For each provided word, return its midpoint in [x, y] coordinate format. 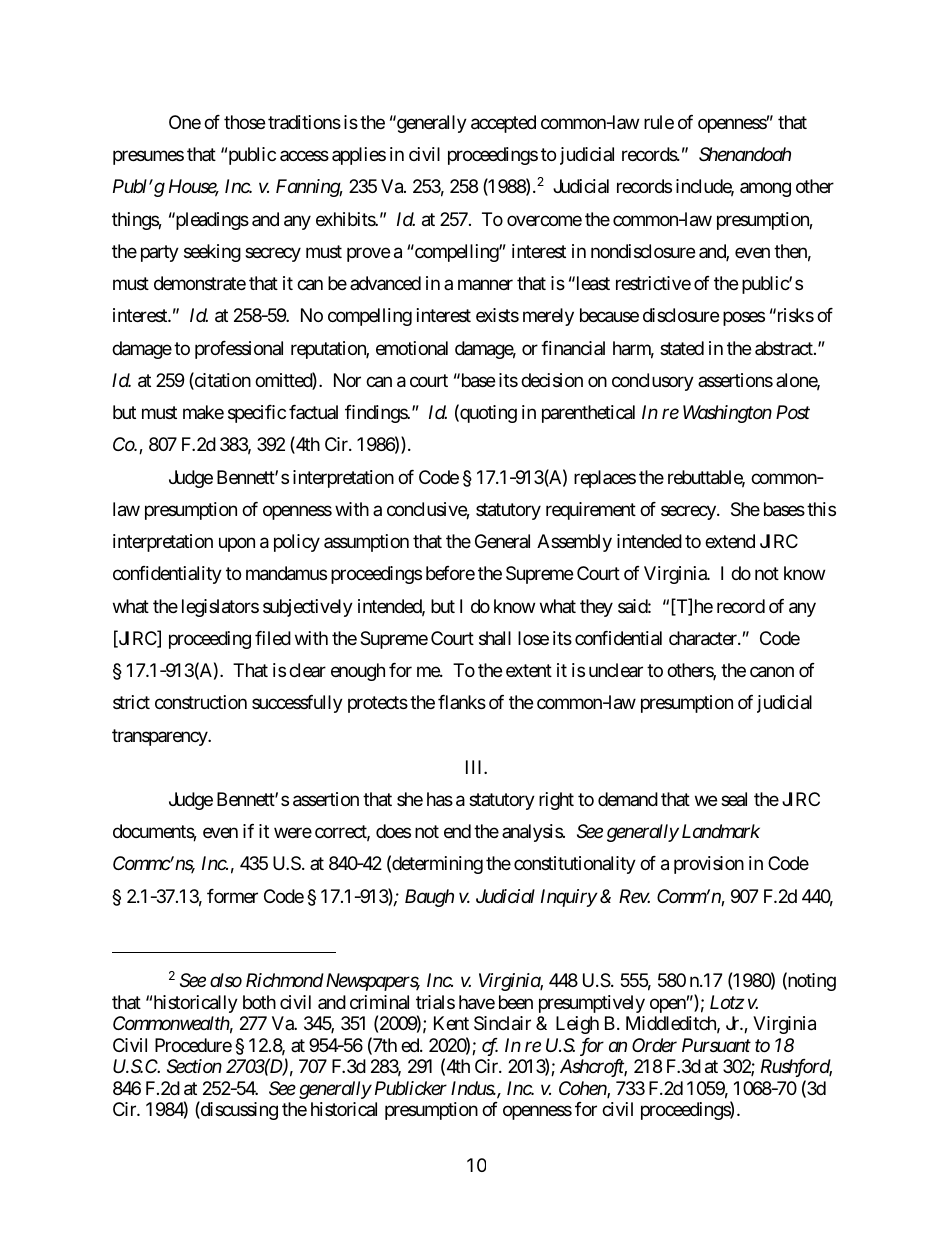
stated [682, 348]
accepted [503, 124]
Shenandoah [745, 154]
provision [709, 865]
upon [237, 544]
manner [485, 285]
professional [239, 350]
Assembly [574, 543]
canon [772, 672]
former [232, 896]
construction [201, 702]
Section [194, 1066]
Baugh [429, 898]
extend [730, 541]
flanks [462, 702]
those [244, 122]
